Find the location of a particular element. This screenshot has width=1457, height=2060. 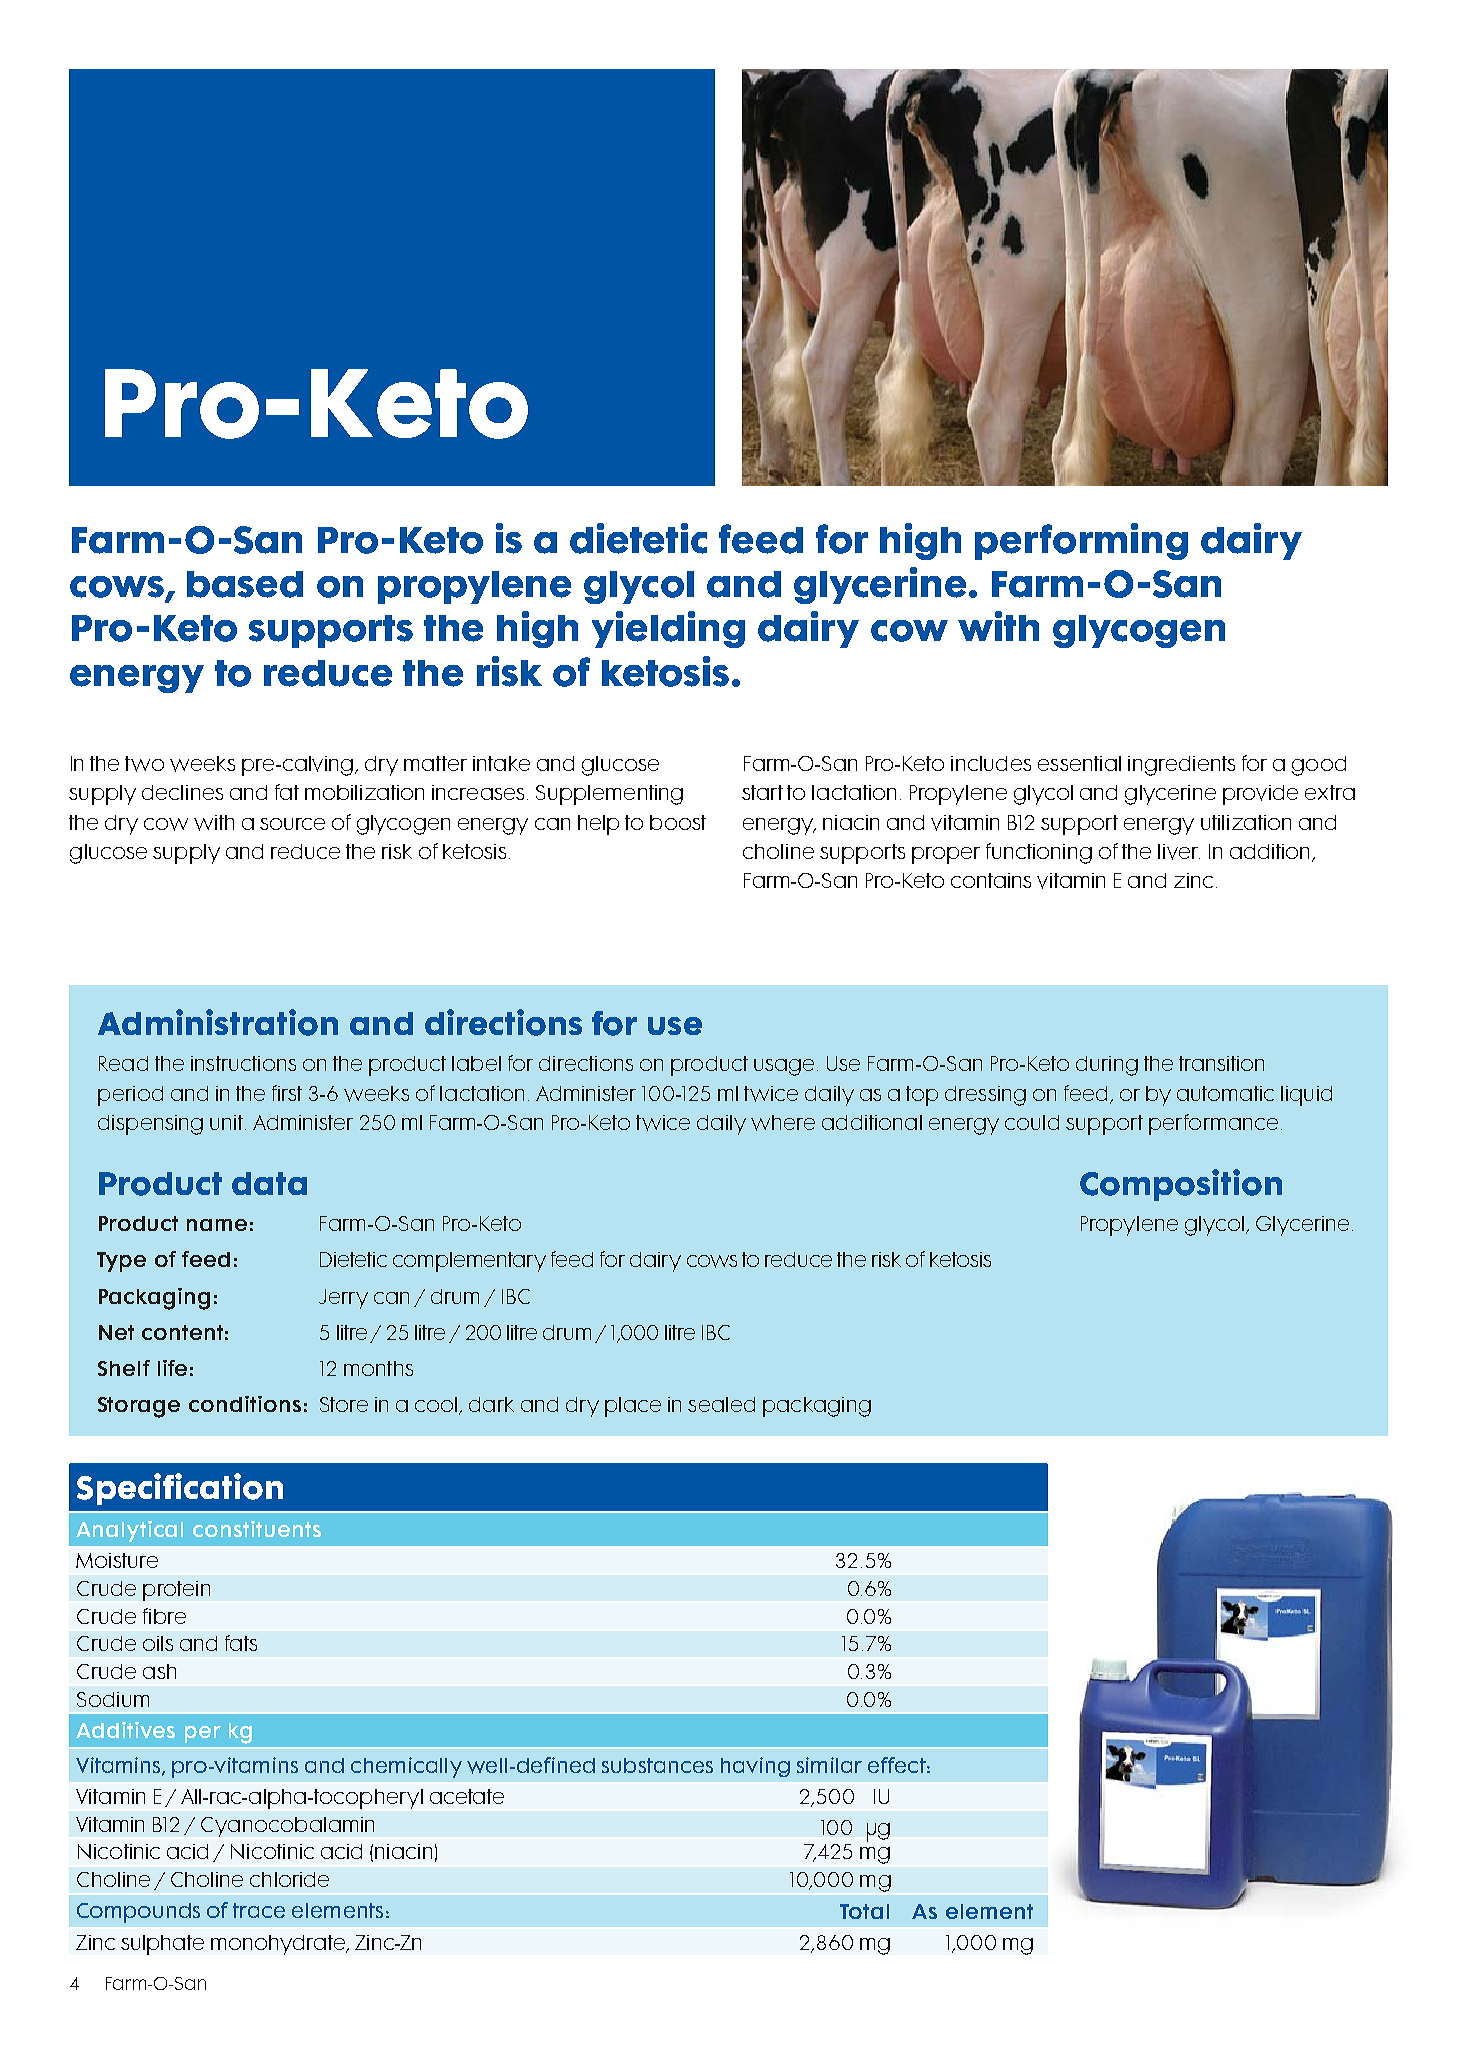

name is located at coordinates (217, 1225).
